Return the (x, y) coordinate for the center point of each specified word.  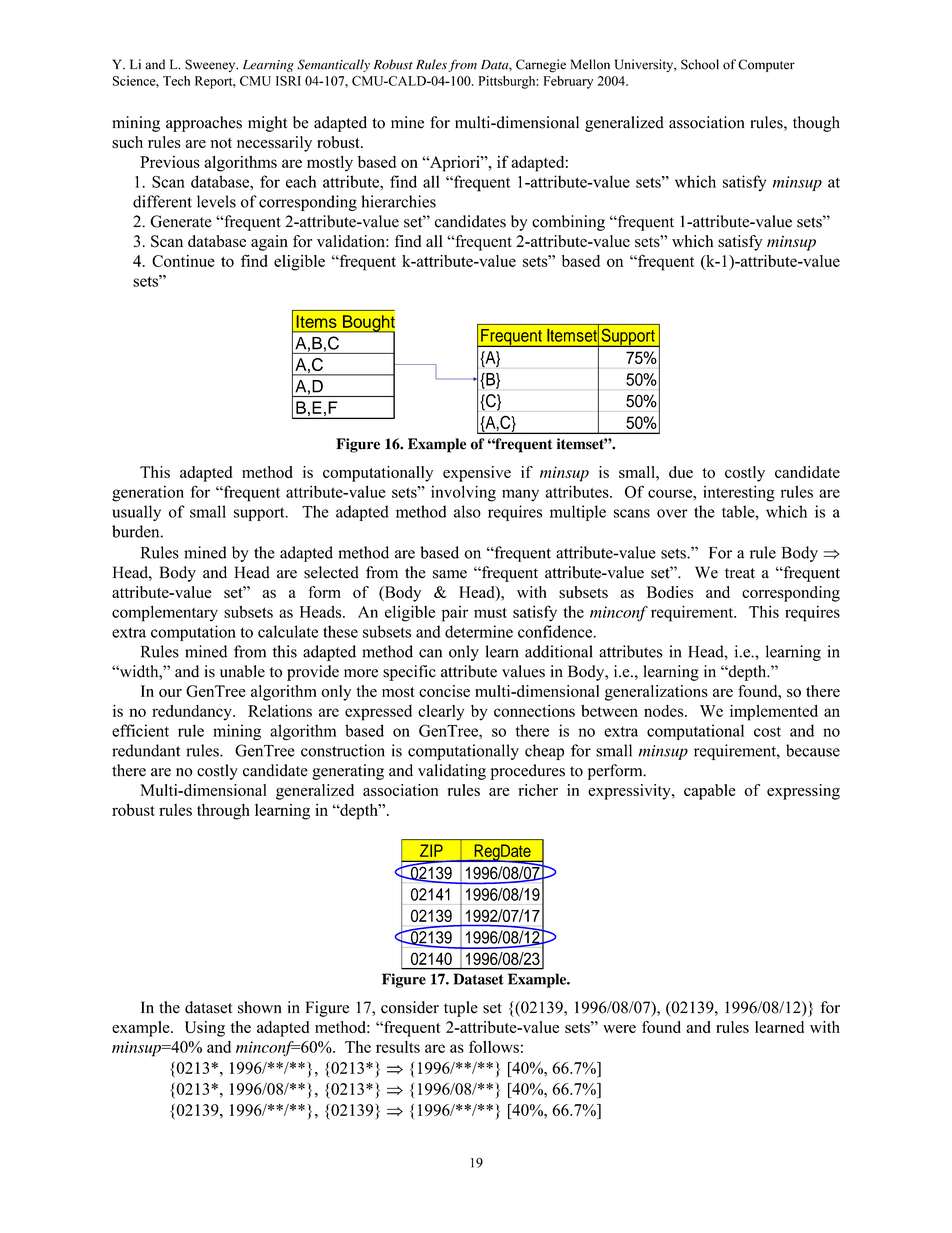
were (619, 1029)
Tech (176, 81)
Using (205, 1029)
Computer (766, 65)
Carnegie (541, 66)
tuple (461, 1009)
